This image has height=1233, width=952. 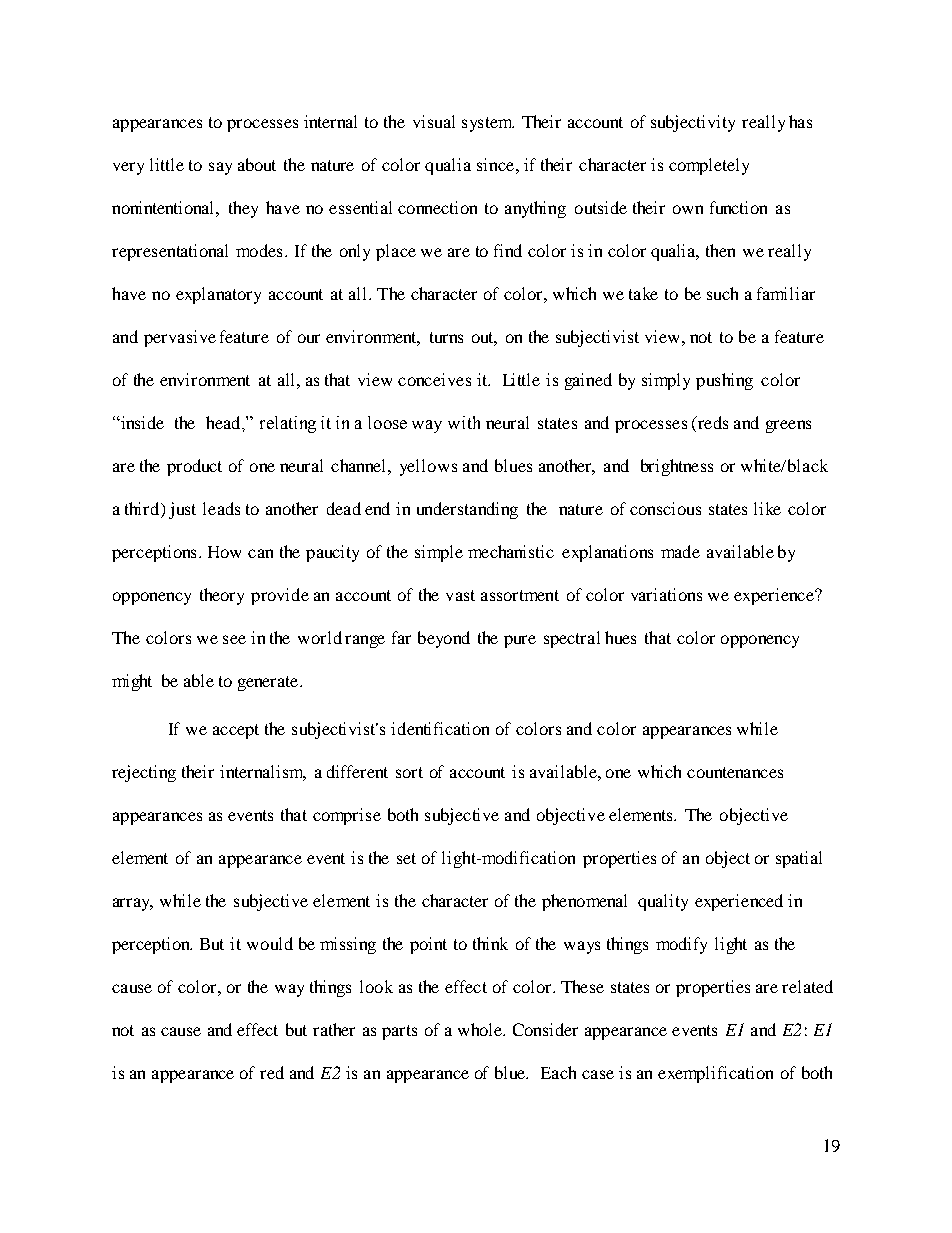 What do you see at coordinates (481, 1029) in the image?
I see `whole` at bounding box center [481, 1029].
